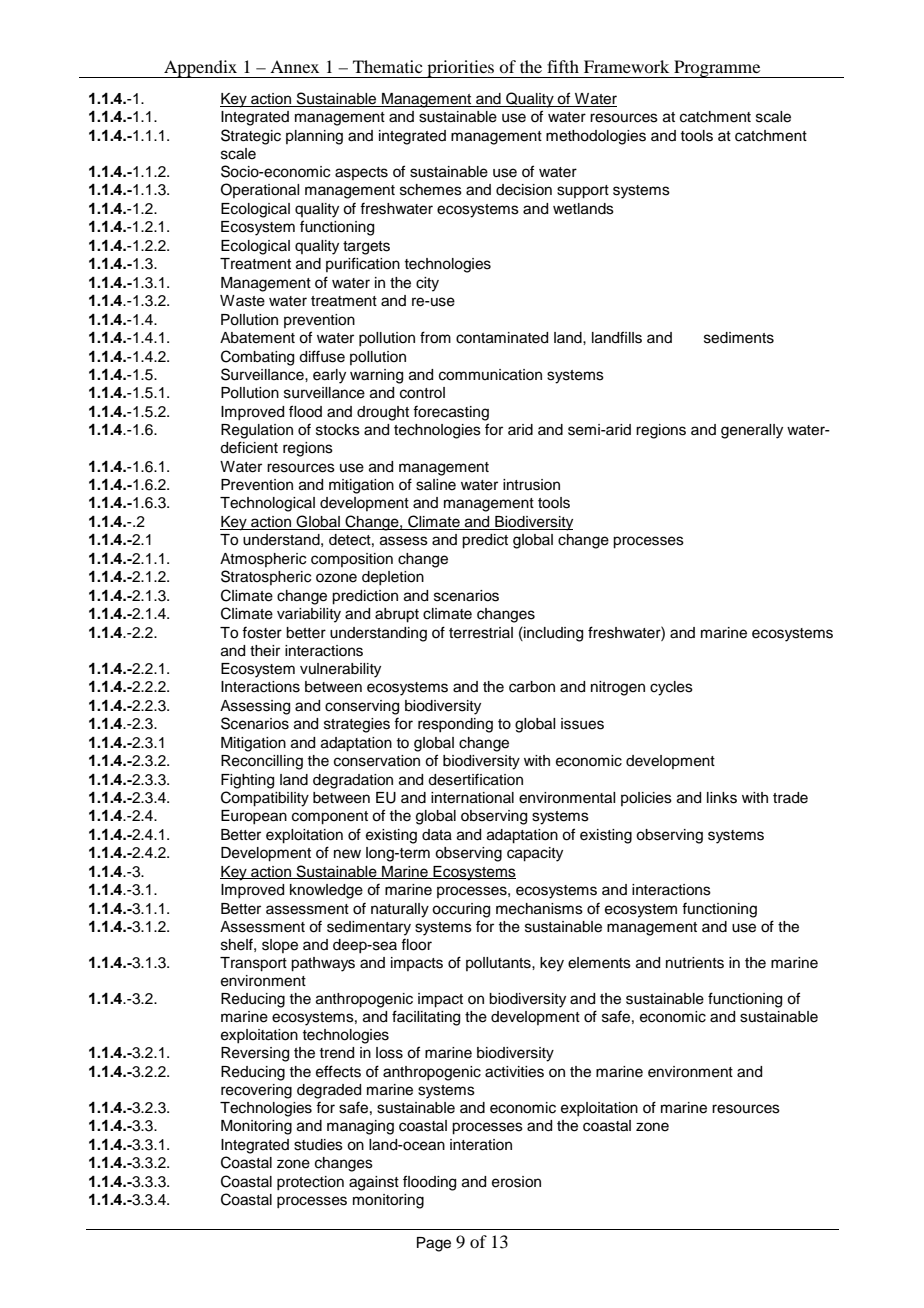 The height and width of the screenshot is (1308, 924). What do you see at coordinates (251, 137) in the screenshot?
I see `Strategic` at bounding box center [251, 137].
